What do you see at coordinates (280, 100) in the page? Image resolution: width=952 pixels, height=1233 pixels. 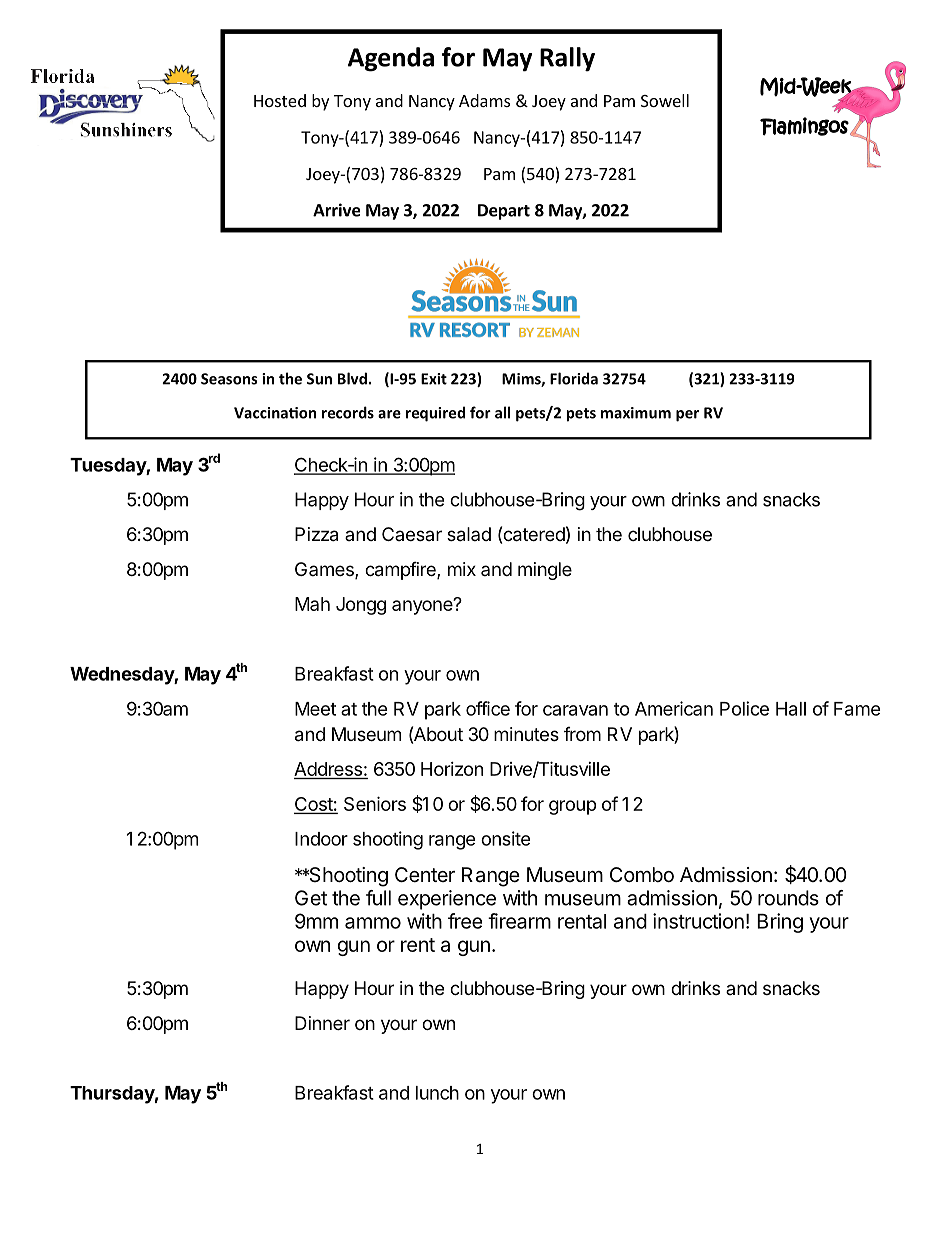 I see `Hosted` at bounding box center [280, 100].
